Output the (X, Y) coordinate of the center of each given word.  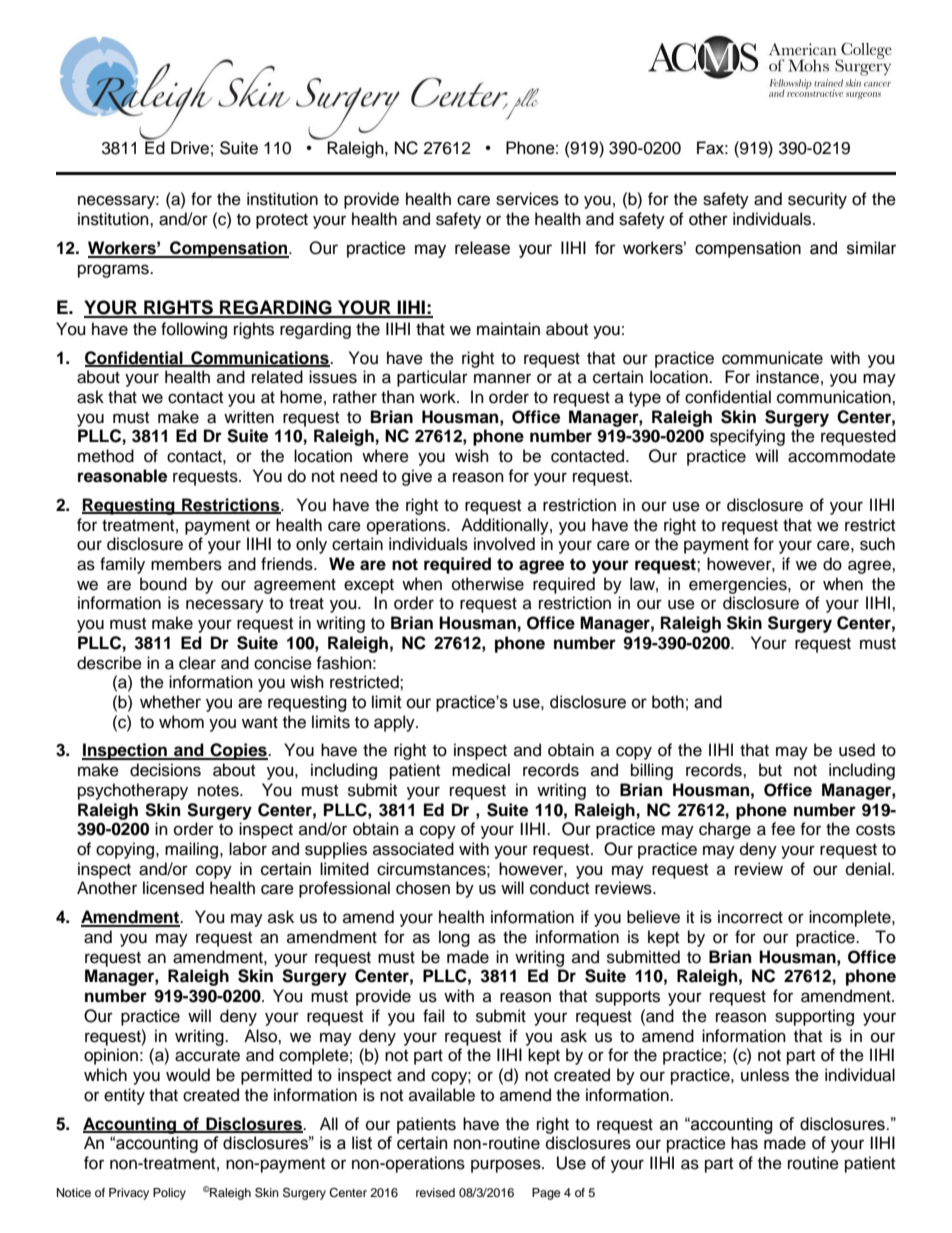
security (817, 200)
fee (783, 829)
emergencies (739, 585)
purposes (507, 1166)
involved (504, 544)
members (186, 564)
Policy (169, 1194)
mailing (191, 850)
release (482, 248)
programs (114, 271)
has (744, 1143)
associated (413, 849)
